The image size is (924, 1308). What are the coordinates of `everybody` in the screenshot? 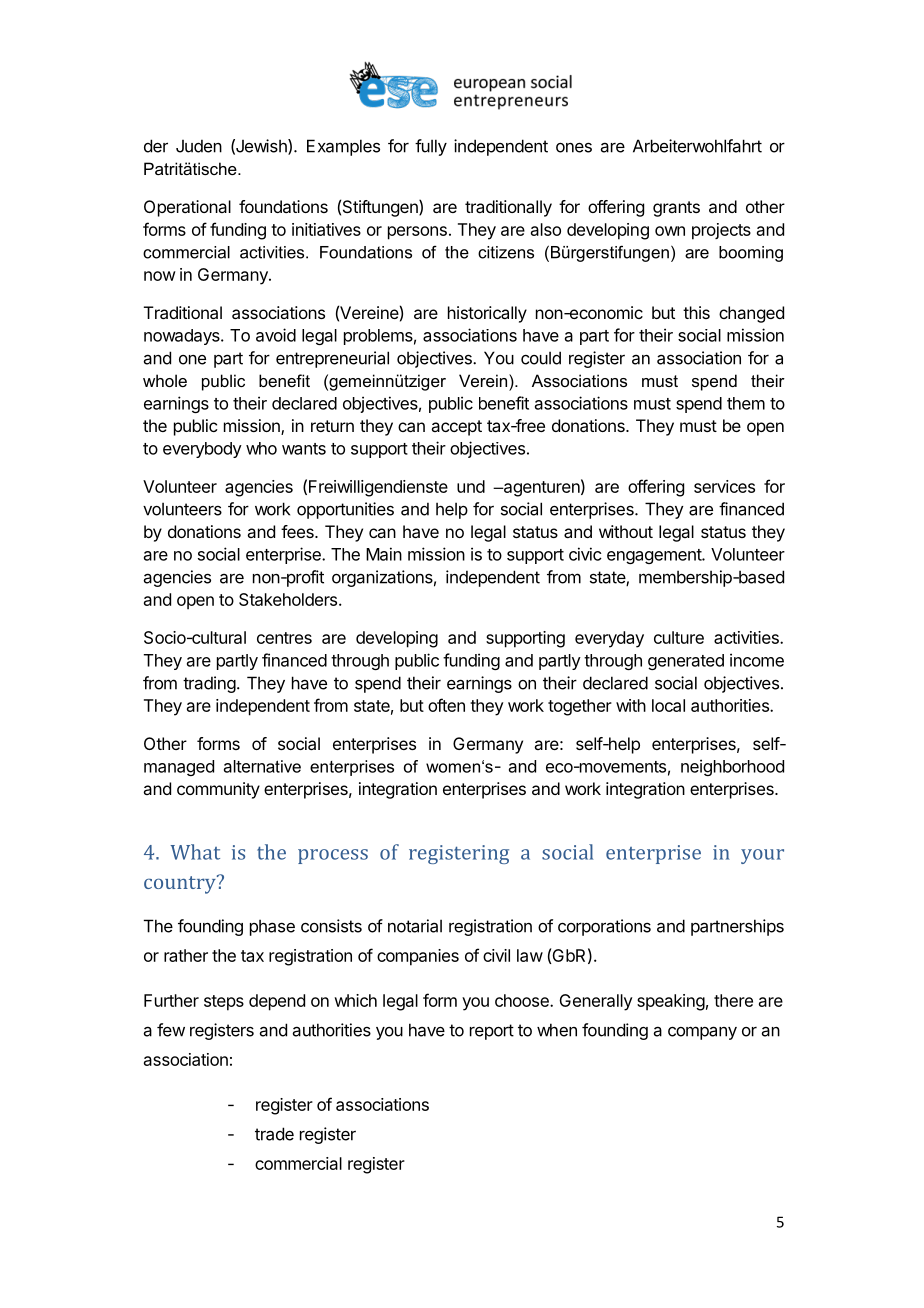 It's located at (202, 450).
